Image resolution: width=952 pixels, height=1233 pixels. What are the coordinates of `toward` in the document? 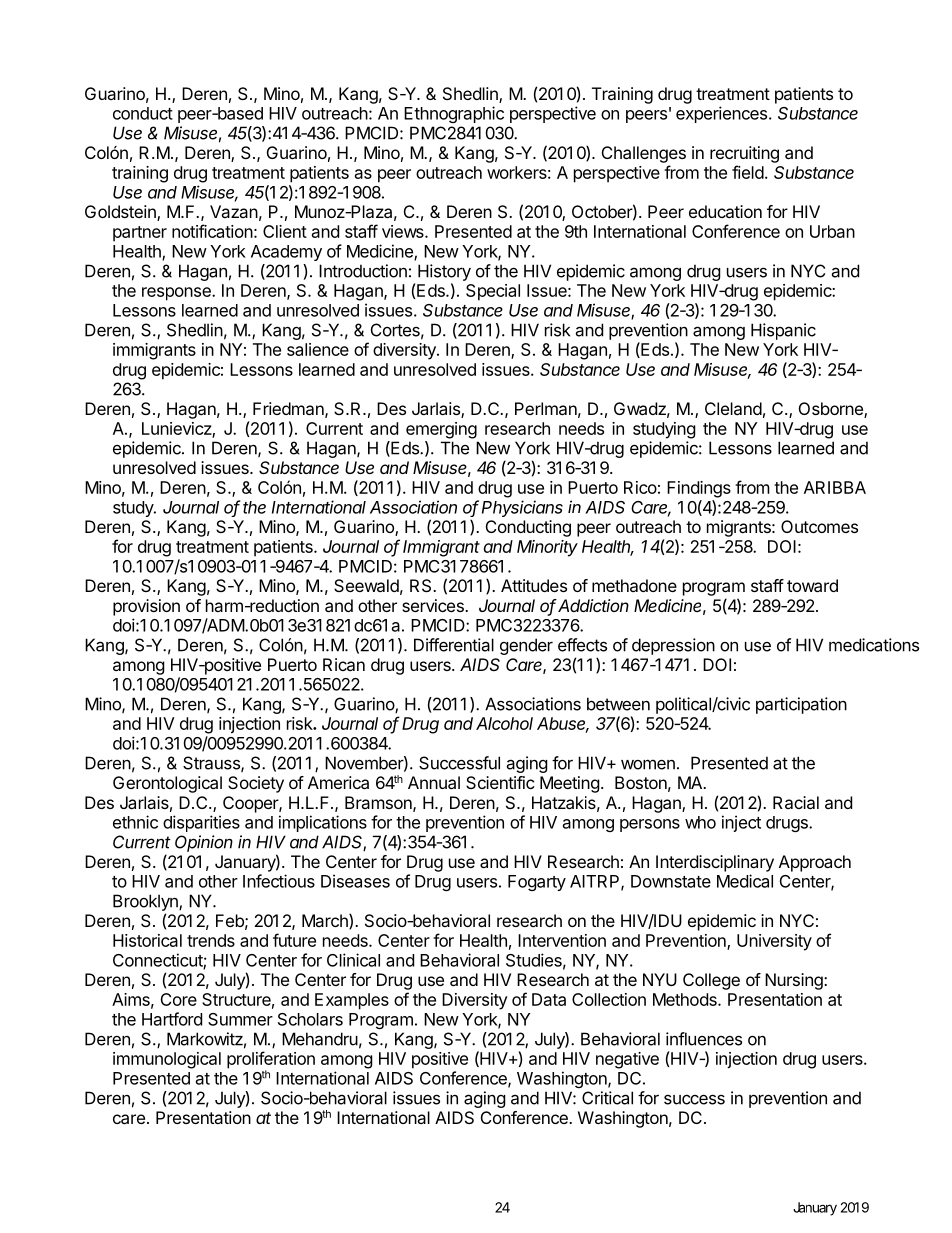 It's located at (812, 585).
